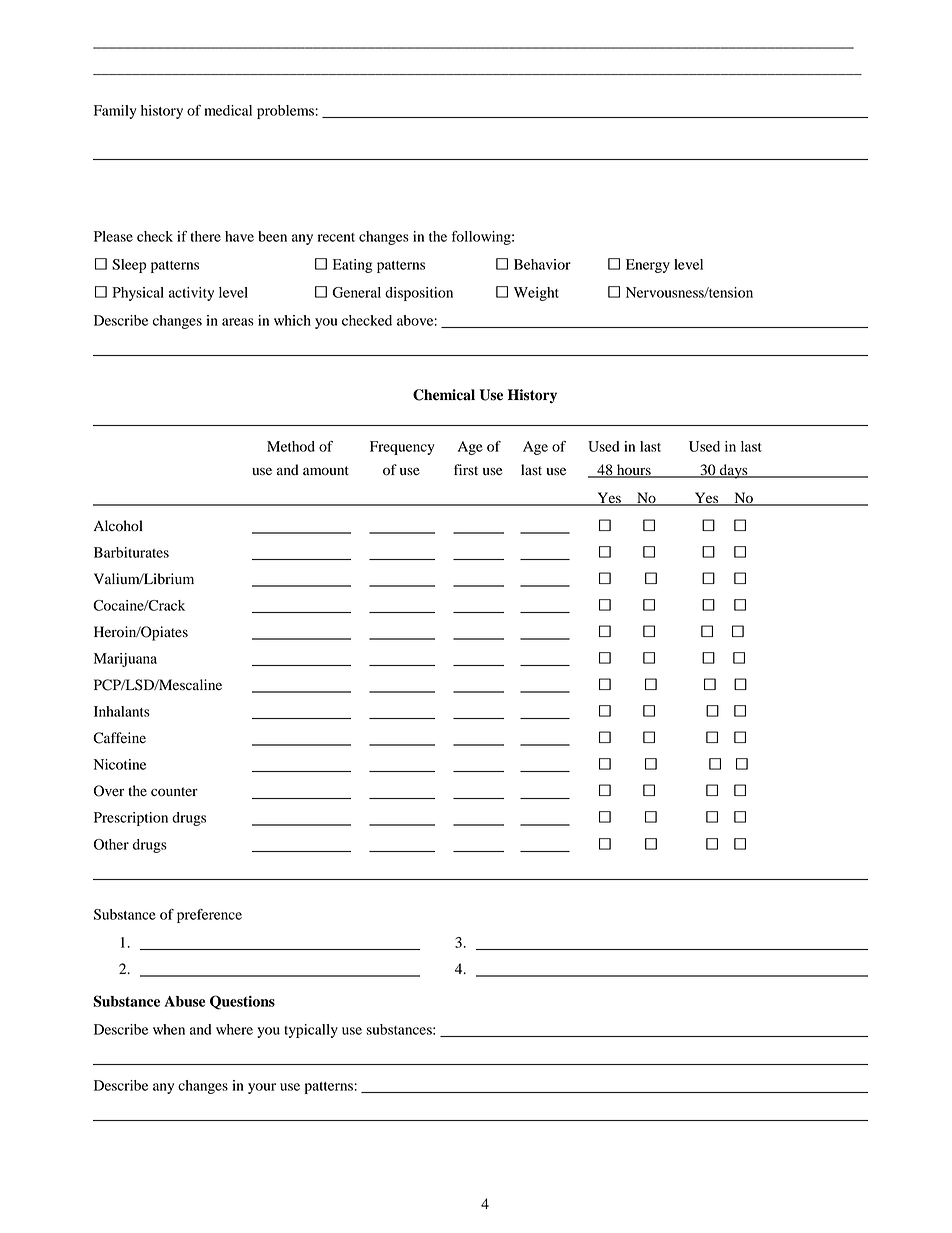 The image size is (952, 1233). I want to click on problems, so click(286, 112).
